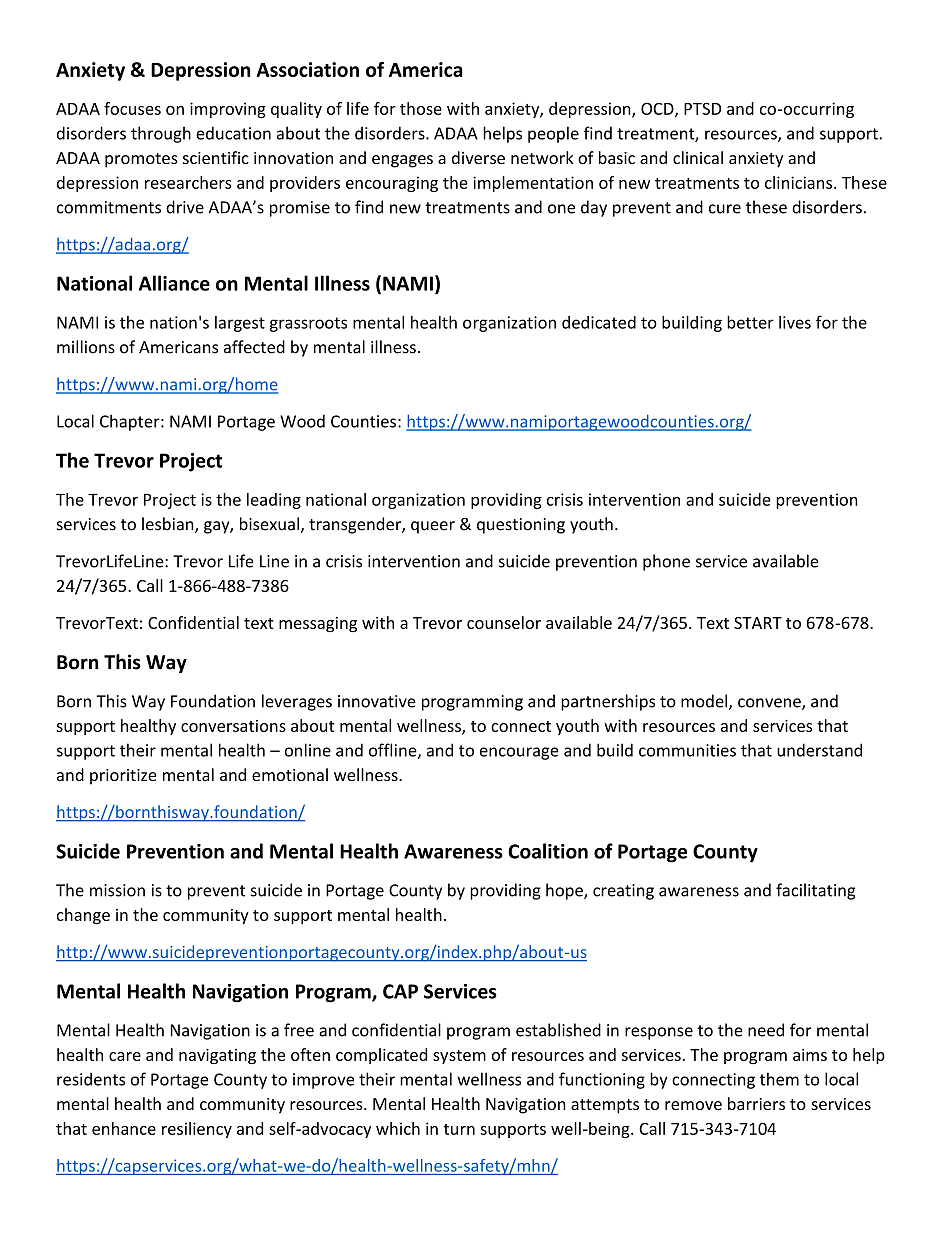 This screenshot has width=952, height=1233. What do you see at coordinates (756, 1103) in the screenshot?
I see `barriers` at bounding box center [756, 1103].
